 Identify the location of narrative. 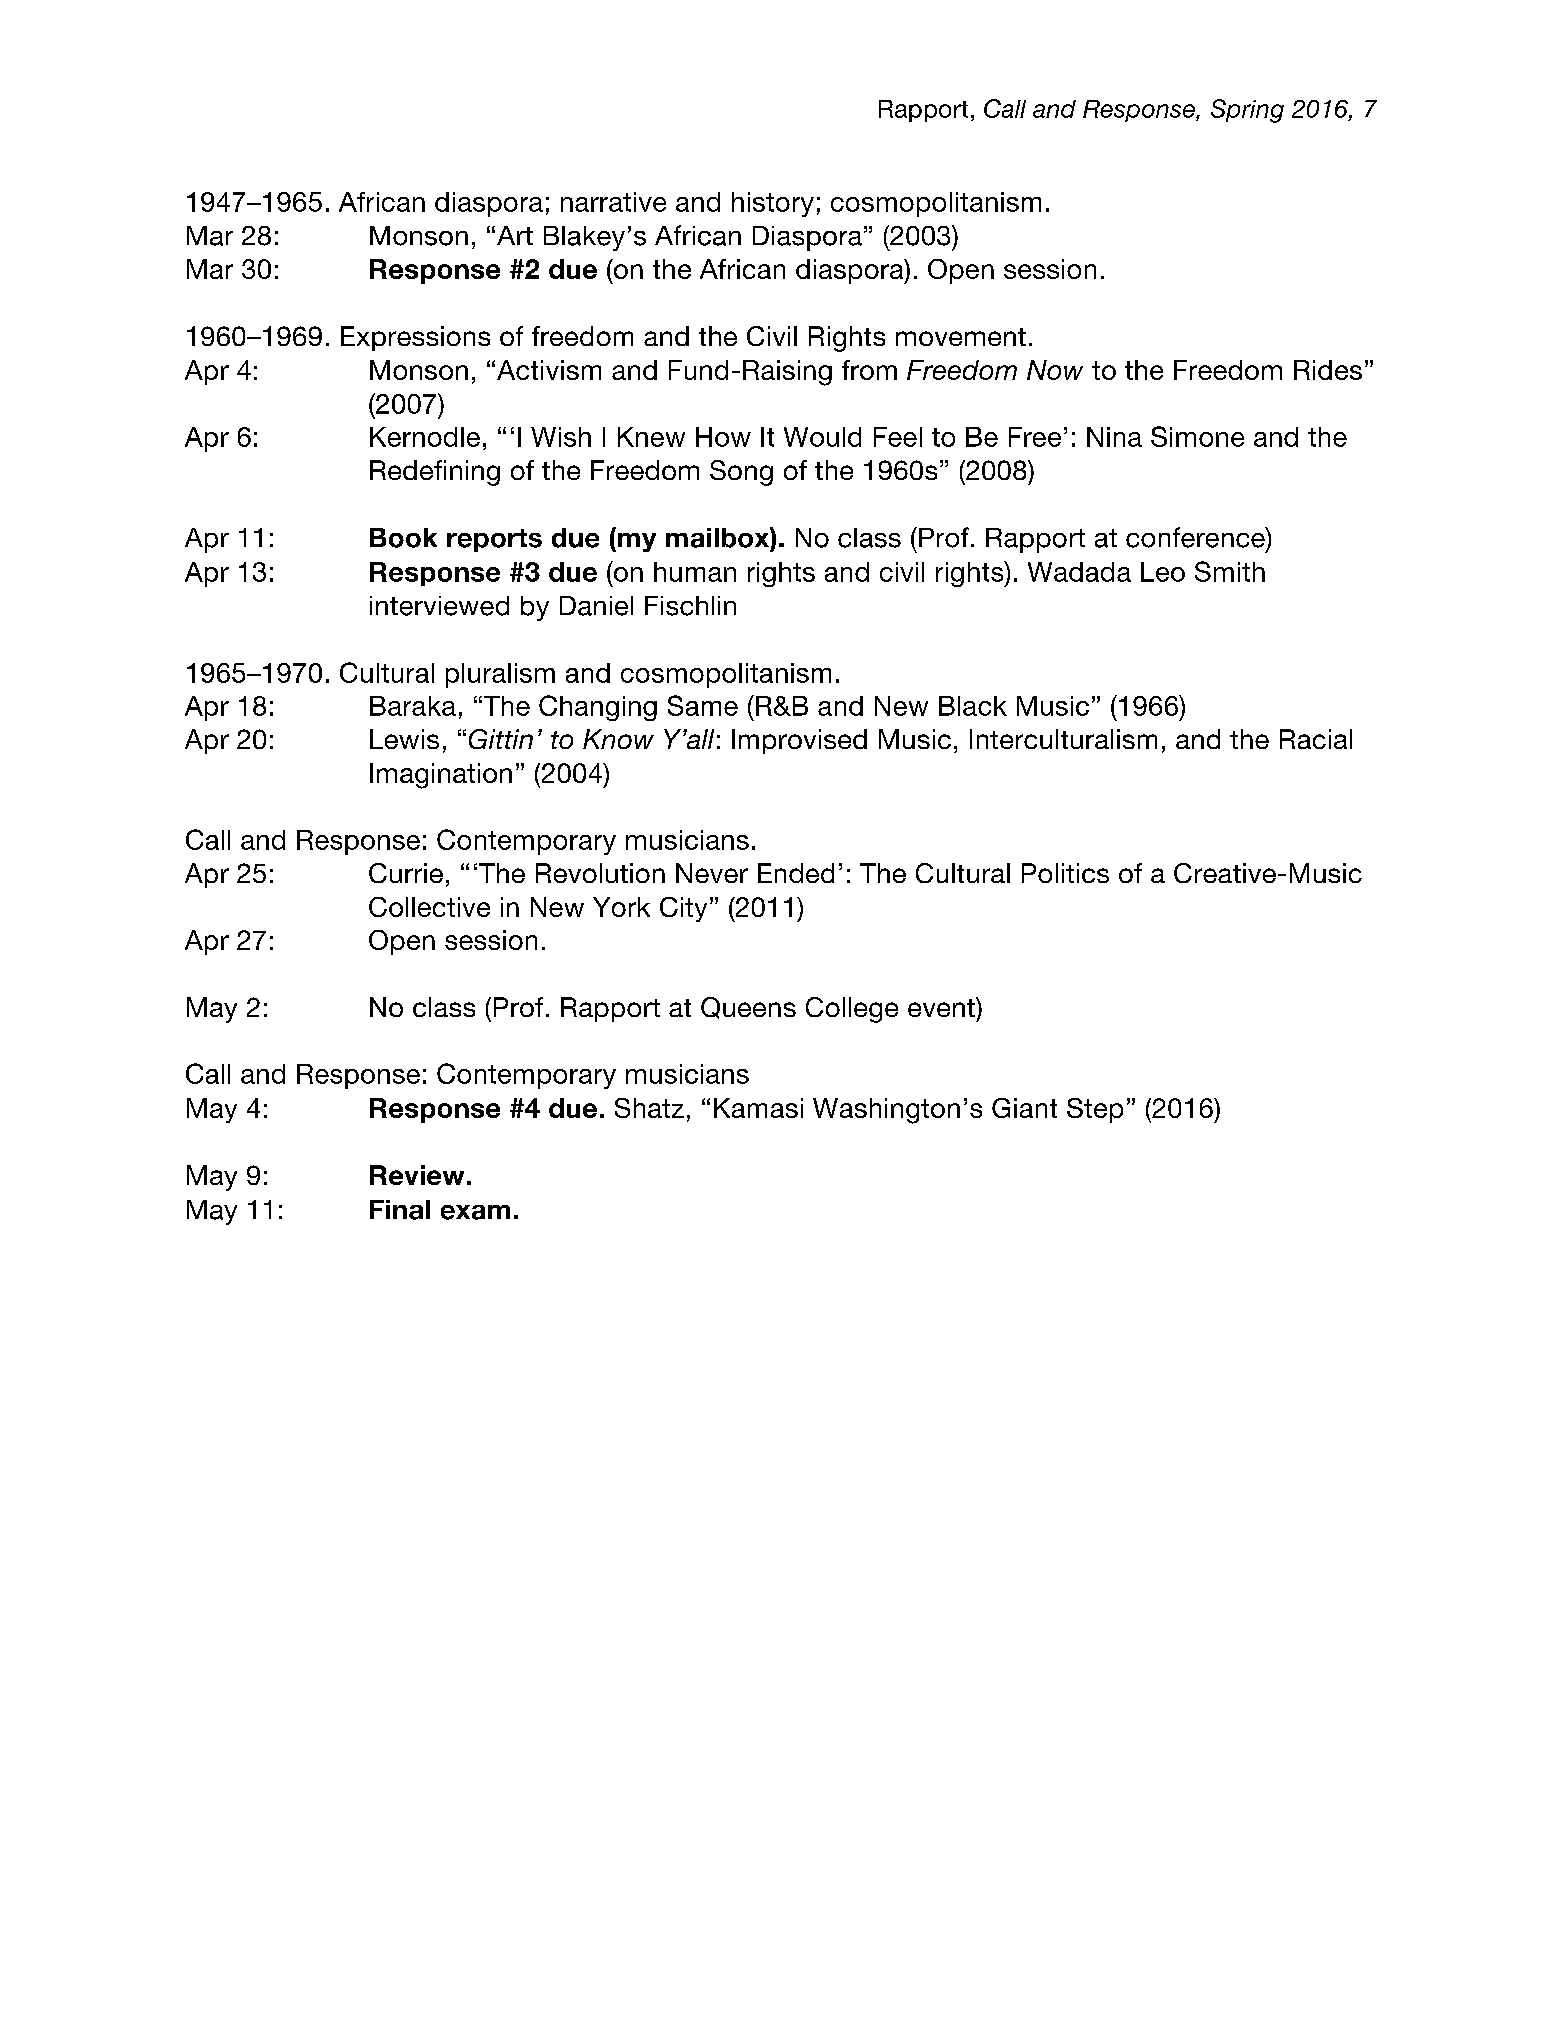
(613, 202).
